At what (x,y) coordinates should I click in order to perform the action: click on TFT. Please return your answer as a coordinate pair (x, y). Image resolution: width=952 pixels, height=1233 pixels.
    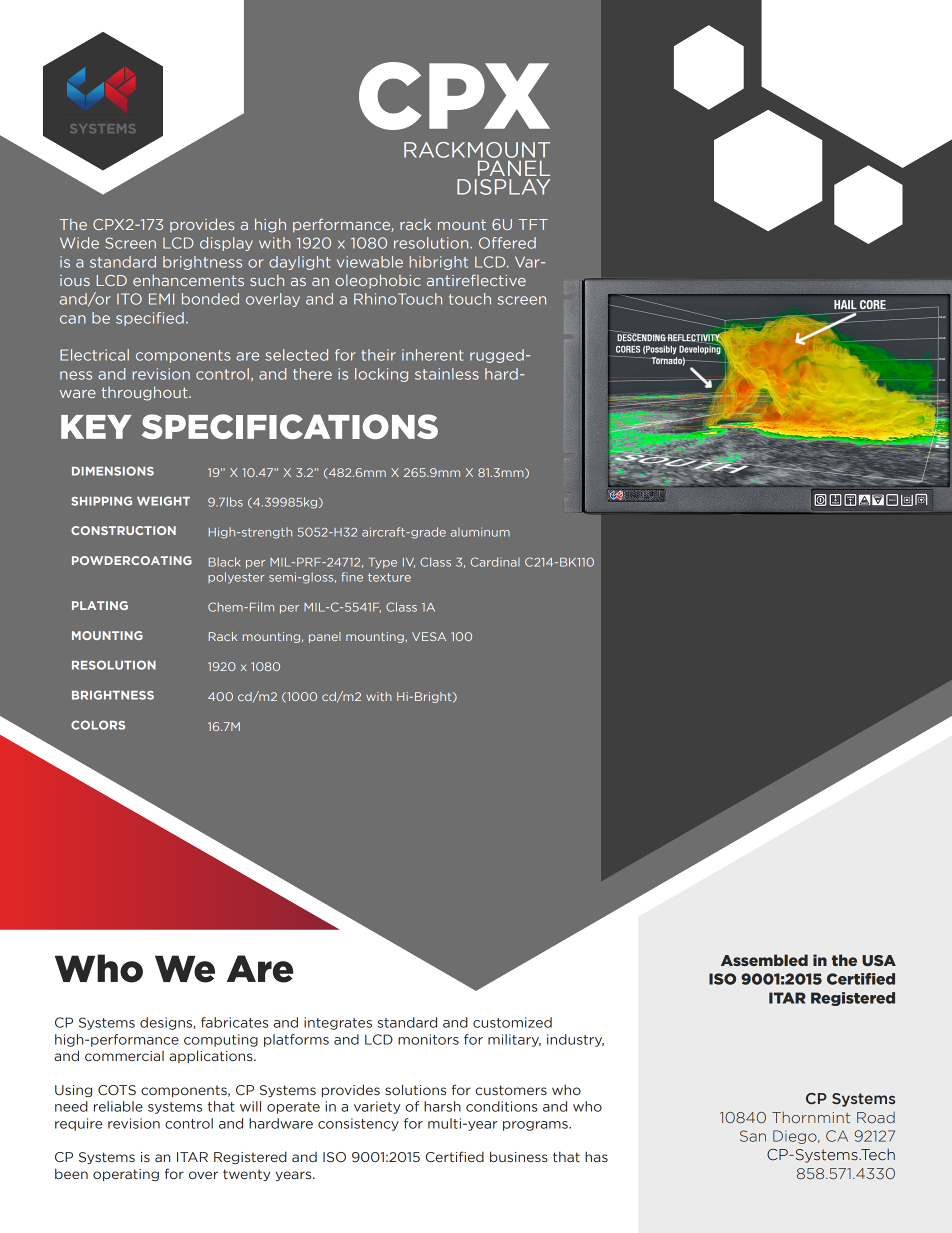
    Looking at the image, I should click on (533, 224).
